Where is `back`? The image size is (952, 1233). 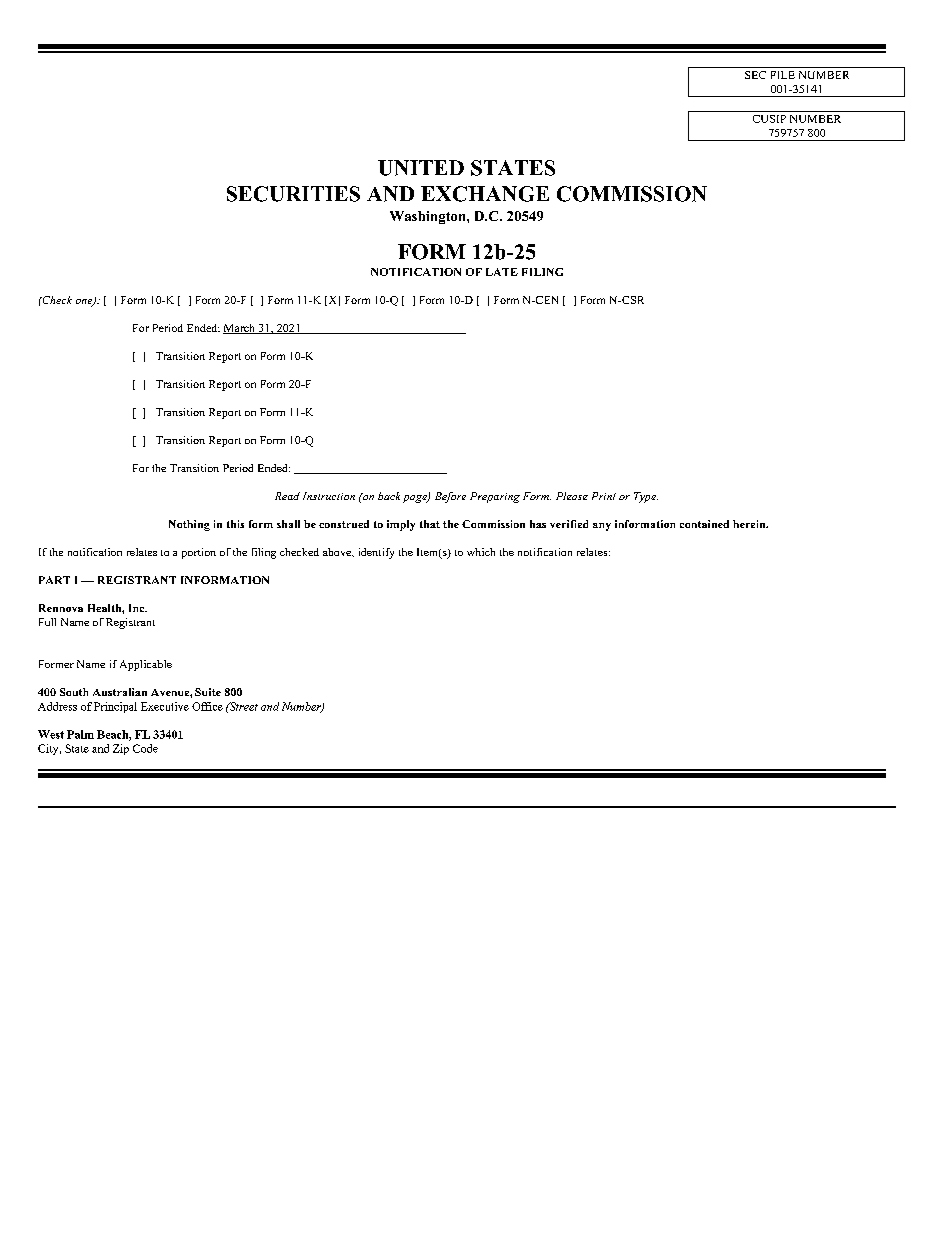
back is located at coordinates (389, 496).
